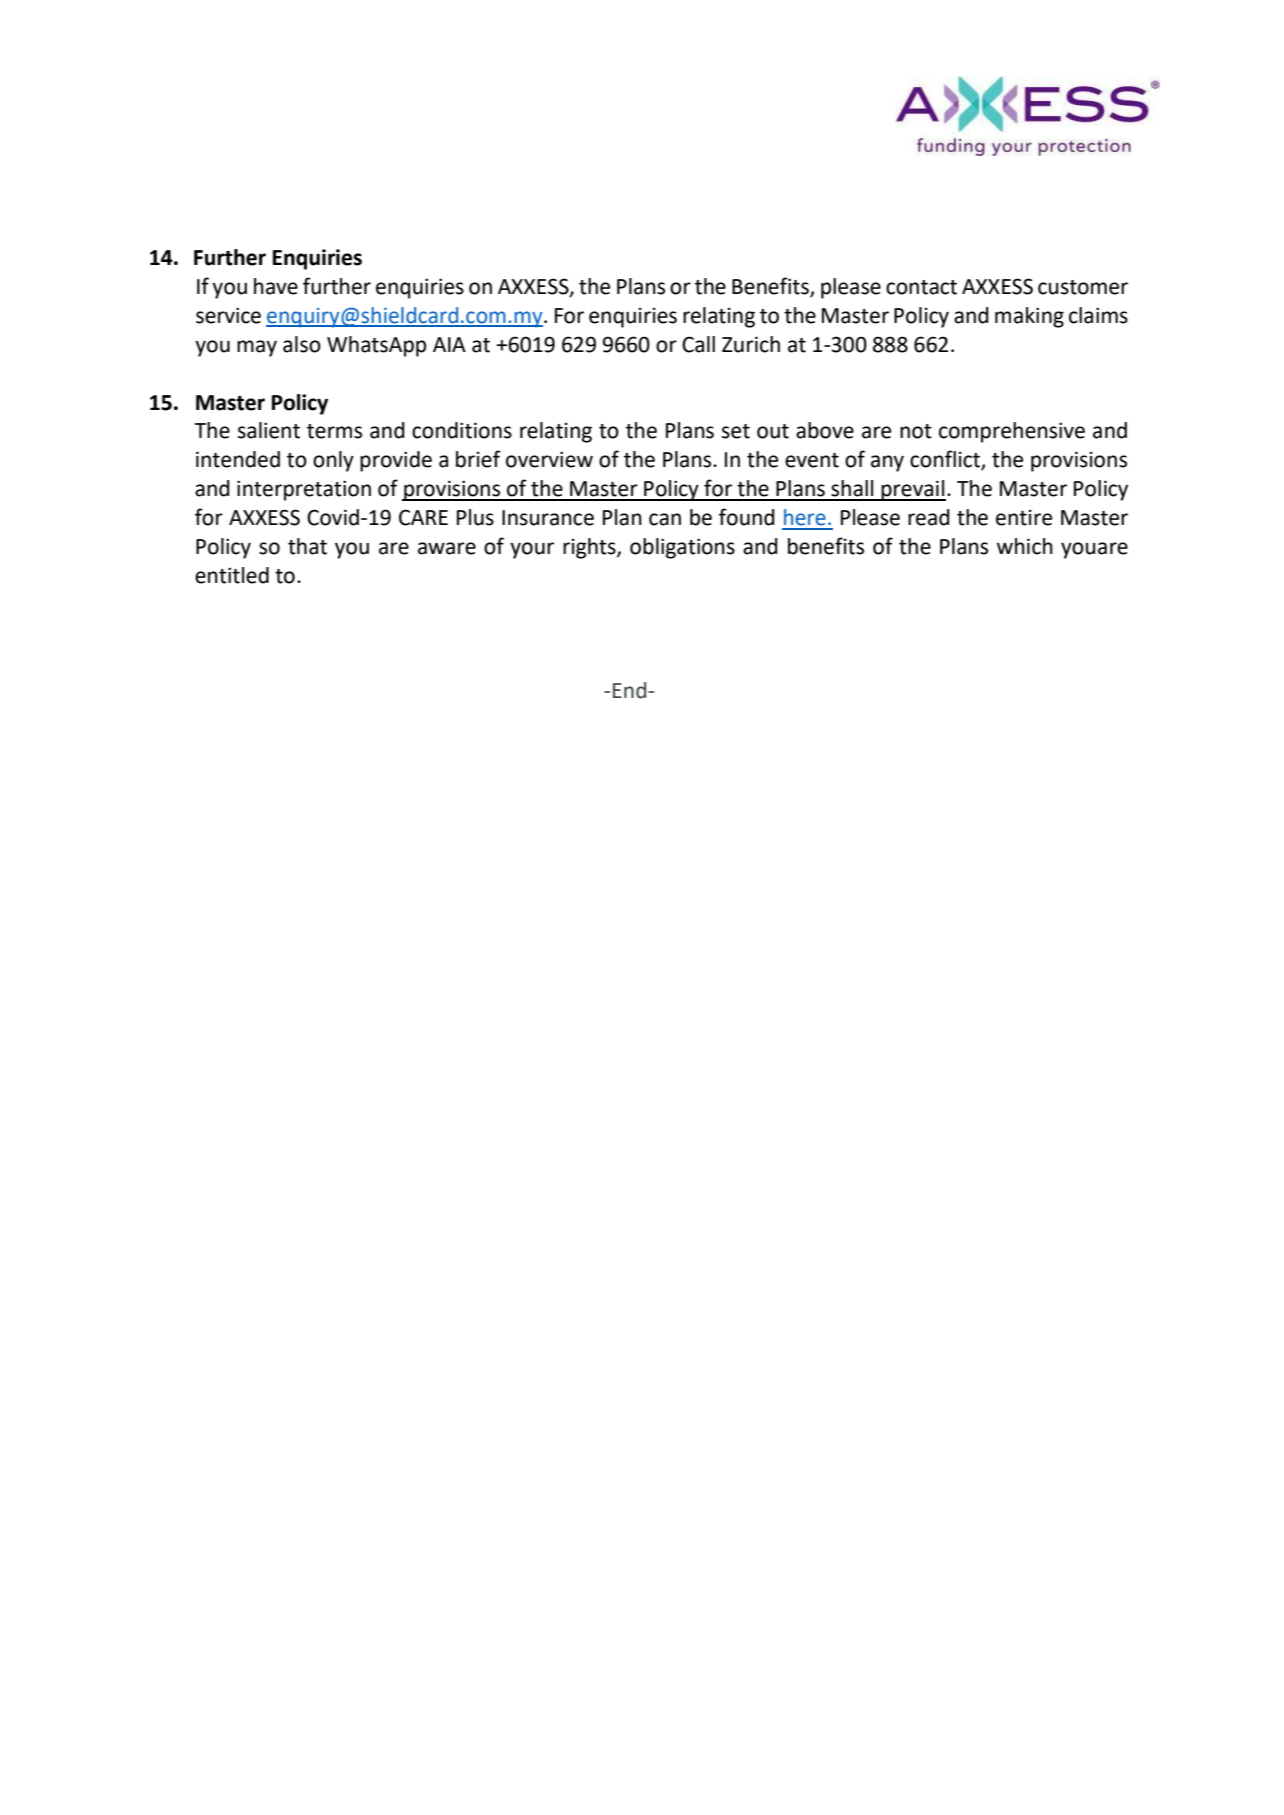  What do you see at coordinates (887, 463) in the screenshot?
I see `any` at bounding box center [887, 463].
